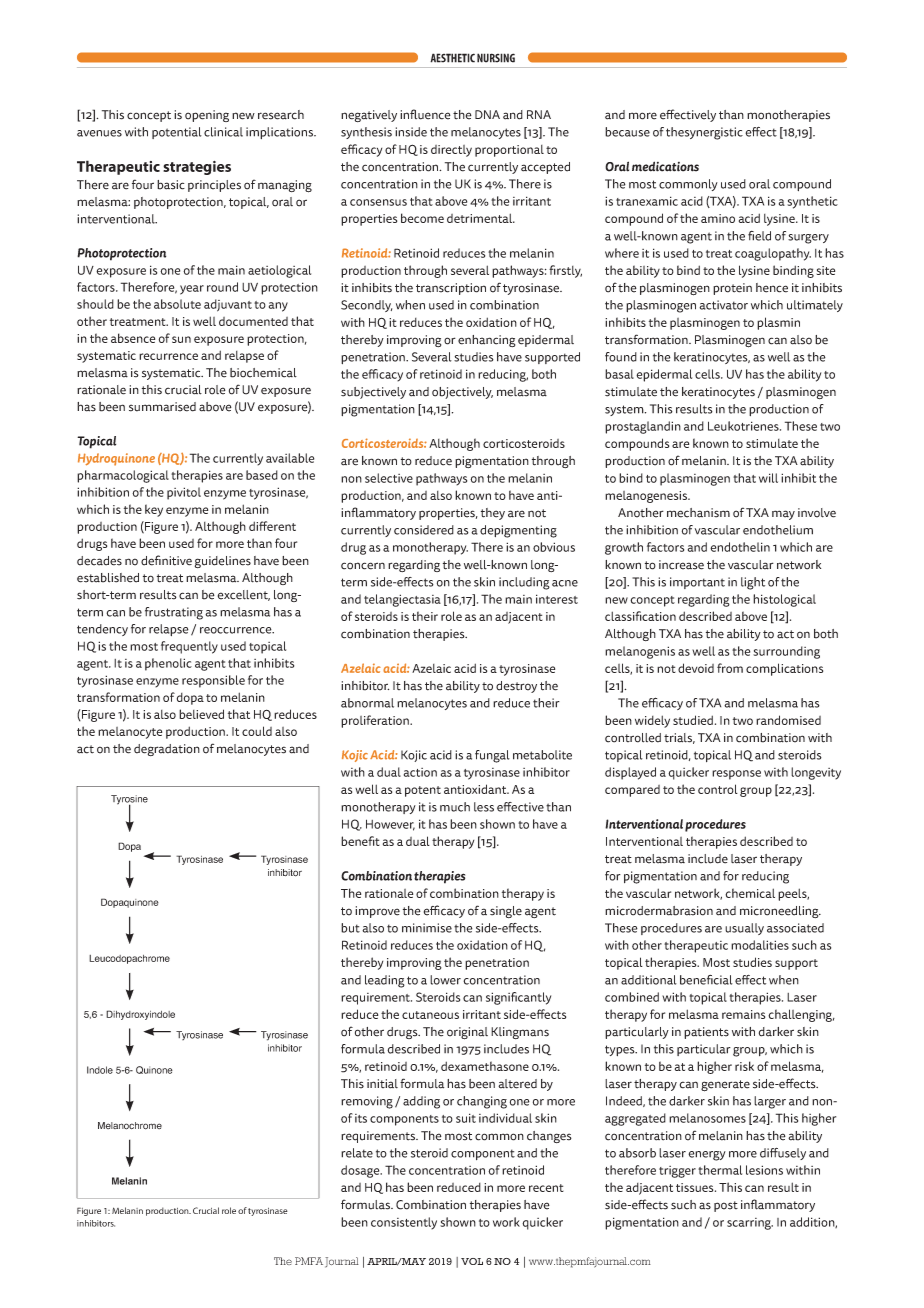 The height and width of the image is (1308, 924). I want to click on opening, so click(207, 116).
